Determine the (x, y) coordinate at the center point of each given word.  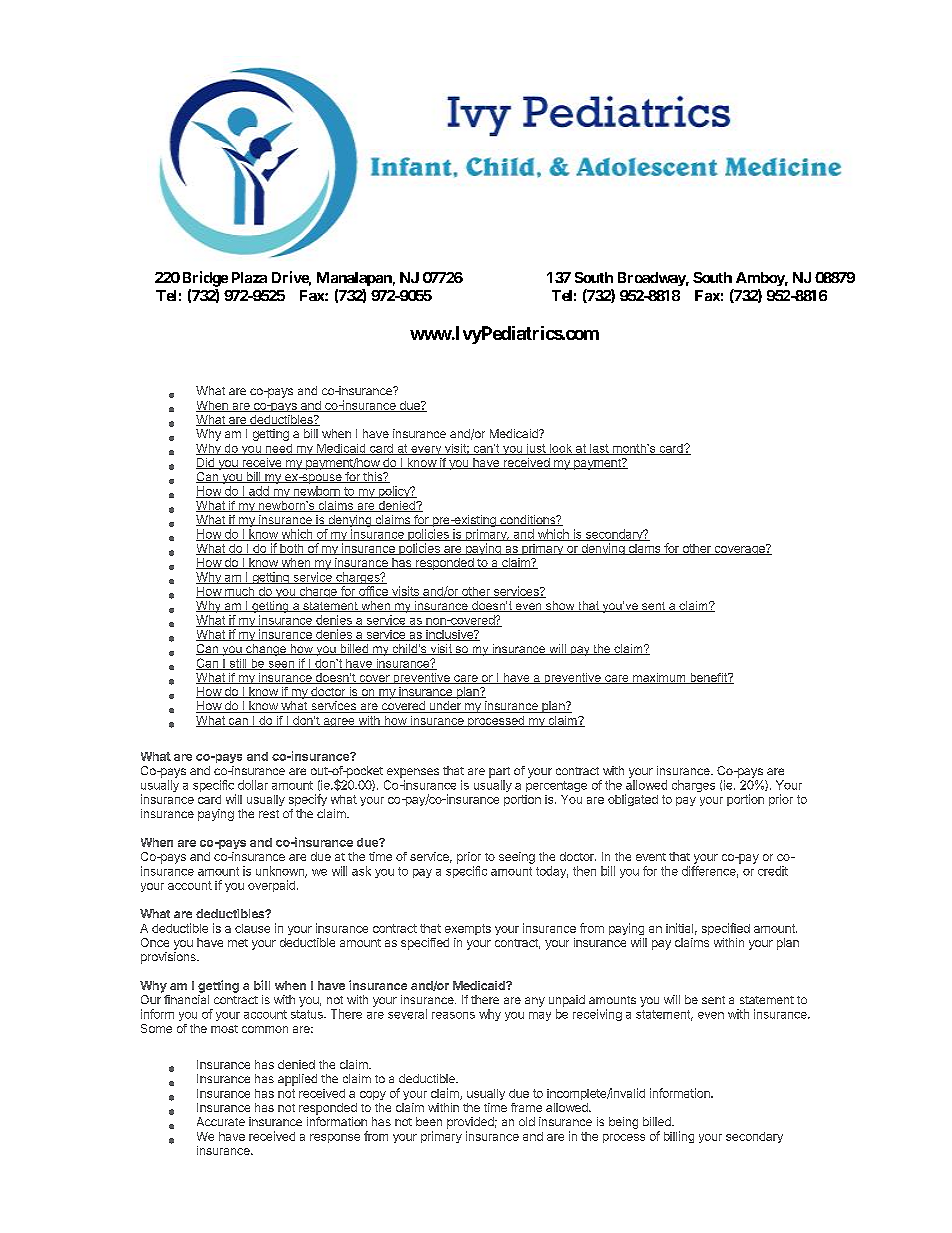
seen (281, 665)
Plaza (249, 277)
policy (394, 492)
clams (644, 549)
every (426, 450)
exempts (468, 929)
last (599, 449)
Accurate (221, 1121)
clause (252, 928)
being (623, 1123)
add (258, 492)
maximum (659, 678)
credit (773, 871)
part (499, 772)
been (429, 1121)
